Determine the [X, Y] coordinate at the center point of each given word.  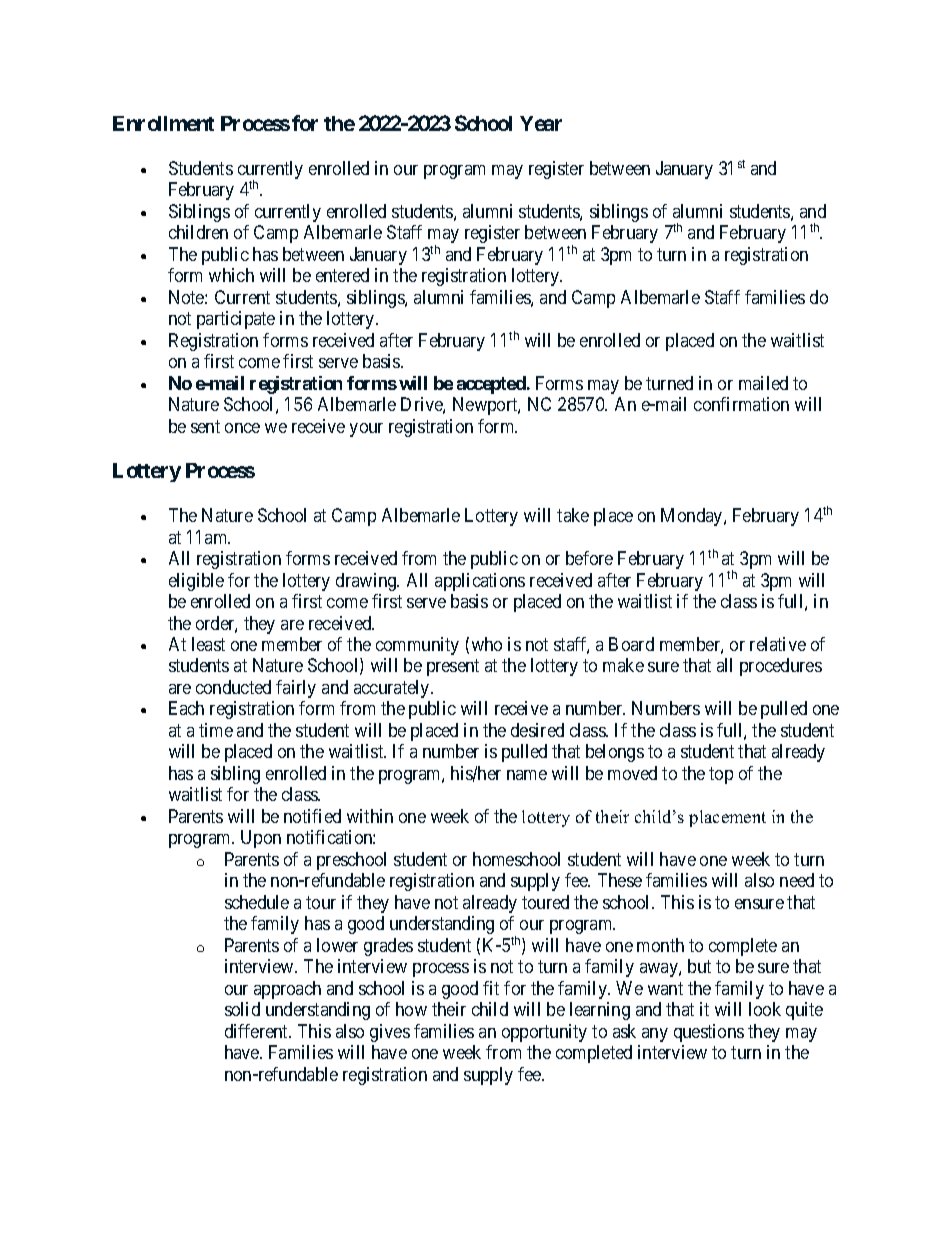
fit [491, 988]
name [527, 775]
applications [480, 582]
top [721, 775]
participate [236, 320]
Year [541, 123]
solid [242, 1009]
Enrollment [163, 123]
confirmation [741, 404]
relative [778, 644]
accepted [492, 385]
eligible [196, 582]
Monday [693, 517]
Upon [261, 839]
